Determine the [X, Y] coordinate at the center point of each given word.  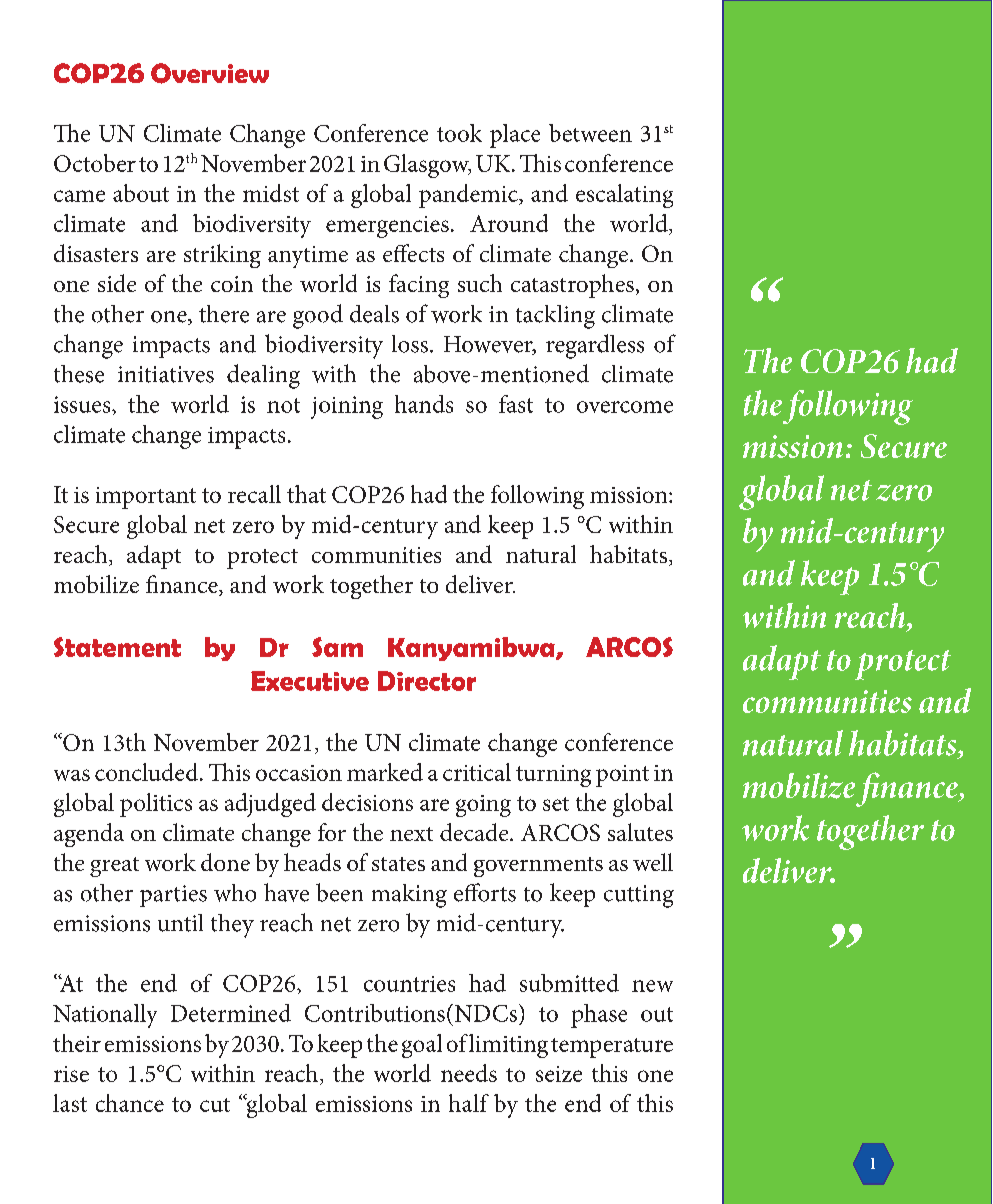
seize [559, 1074]
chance [130, 1103]
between [590, 133]
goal [422, 1046]
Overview [210, 73]
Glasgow [427, 166]
